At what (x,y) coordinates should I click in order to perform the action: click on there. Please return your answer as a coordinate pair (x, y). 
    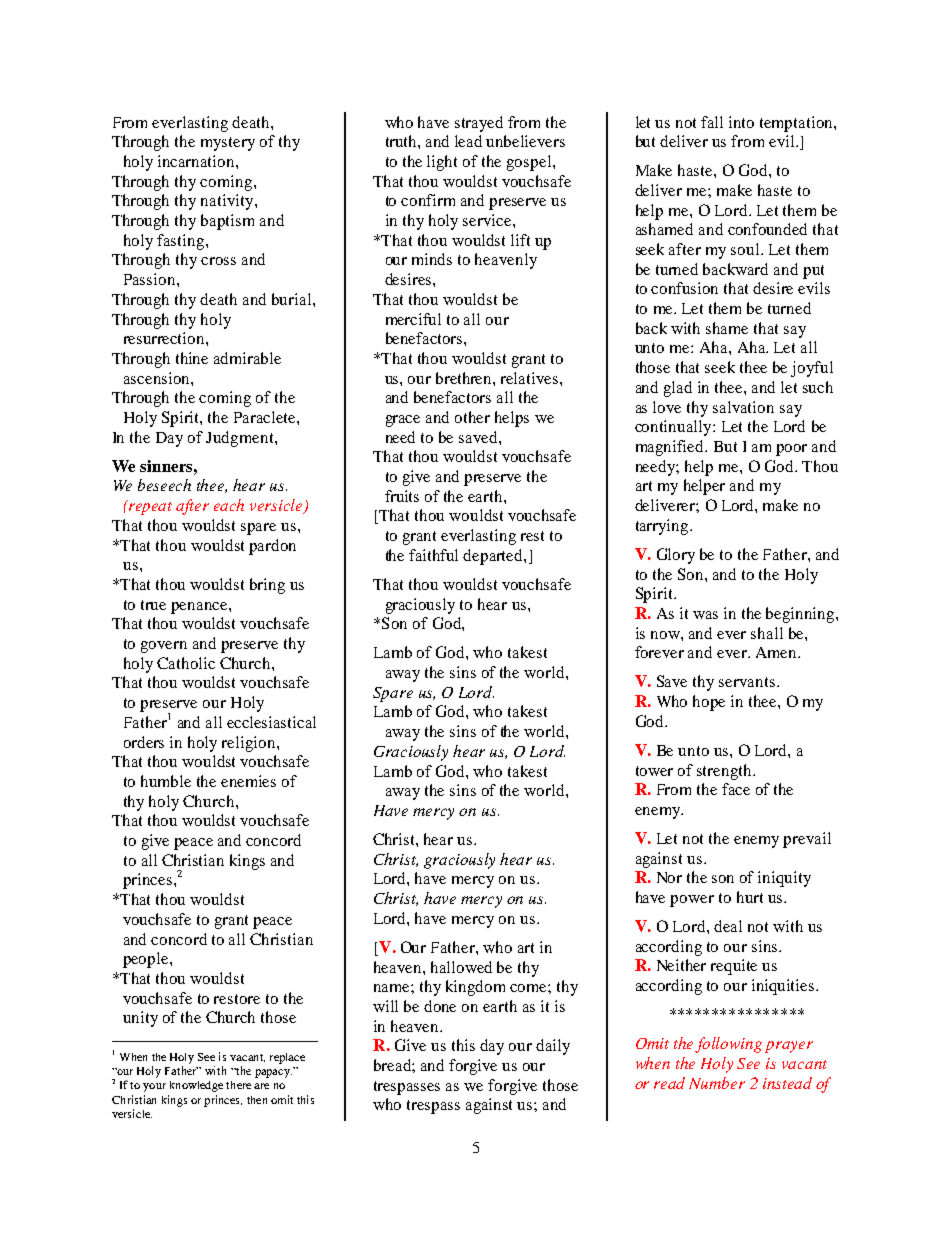
    Looking at the image, I should click on (238, 1085).
